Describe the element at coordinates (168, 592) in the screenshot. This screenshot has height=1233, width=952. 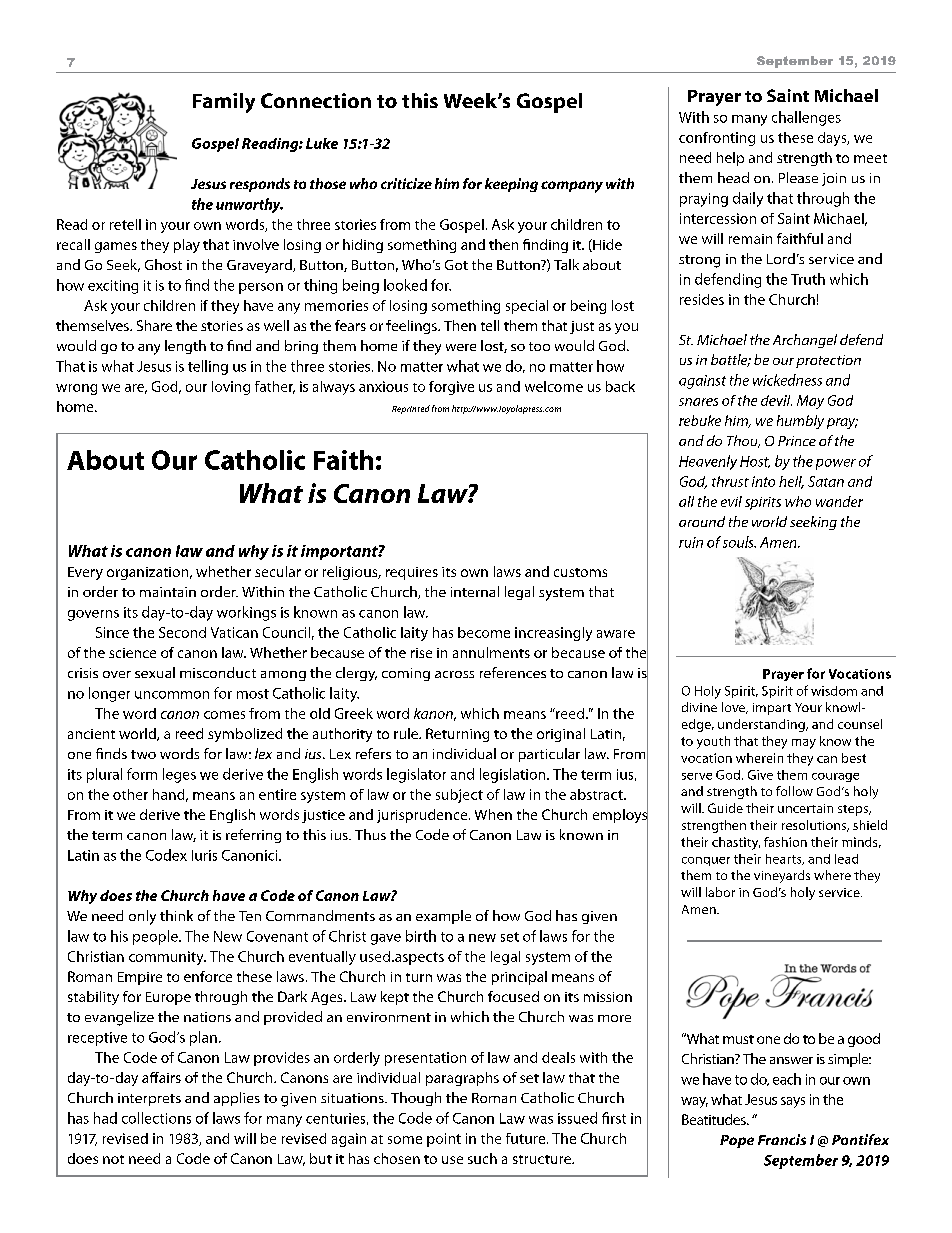
I see `maintain` at that location.
